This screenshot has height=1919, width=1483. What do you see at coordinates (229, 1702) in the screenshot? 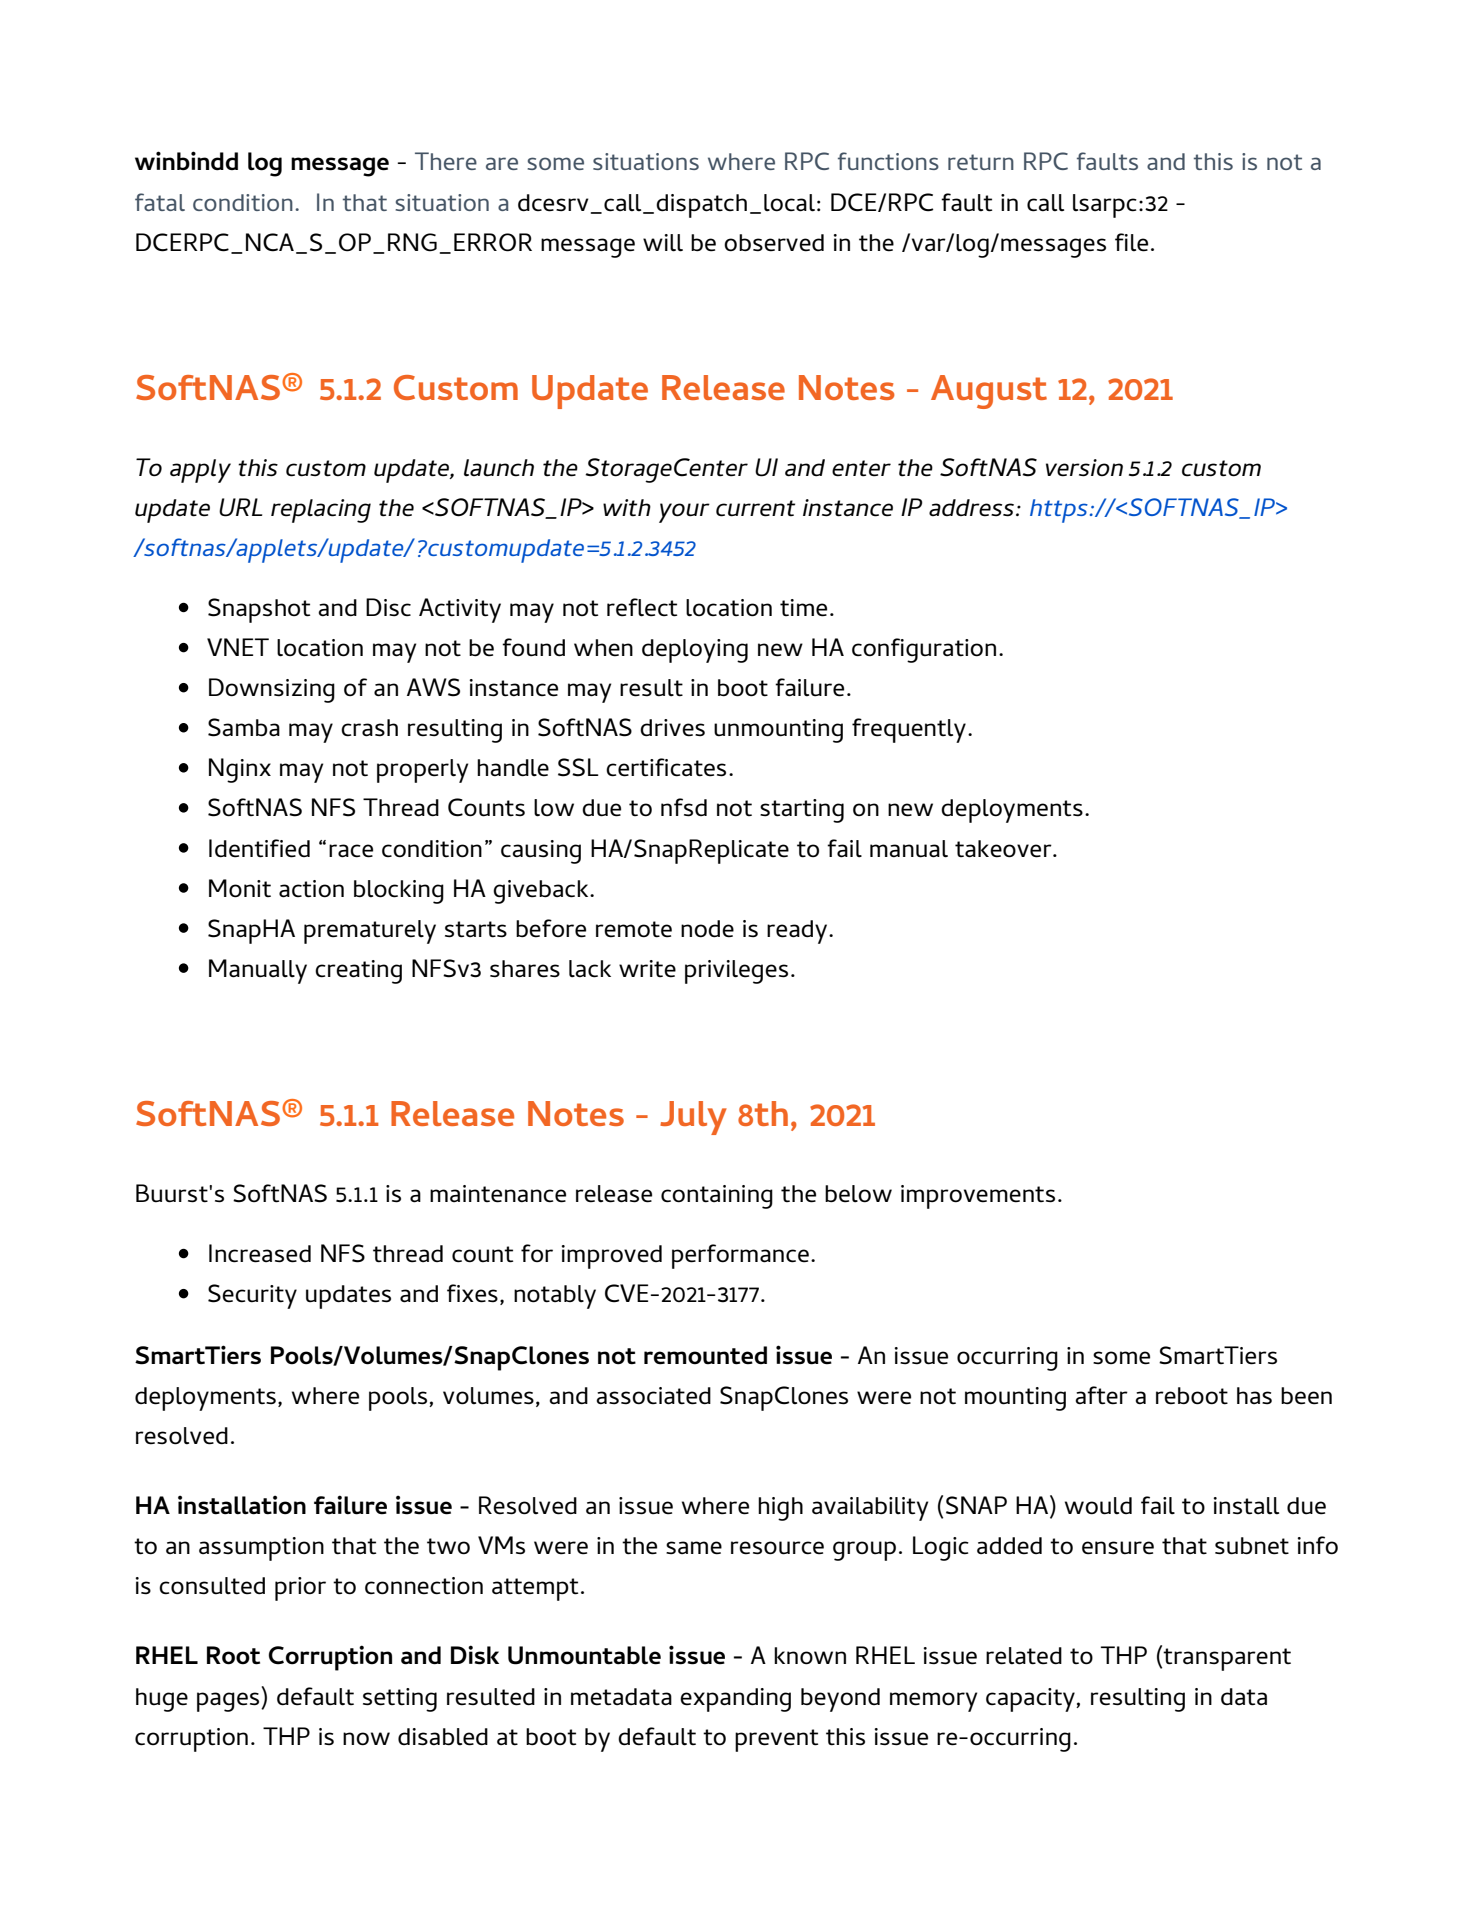
I see `pages` at bounding box center [229, 1702].
